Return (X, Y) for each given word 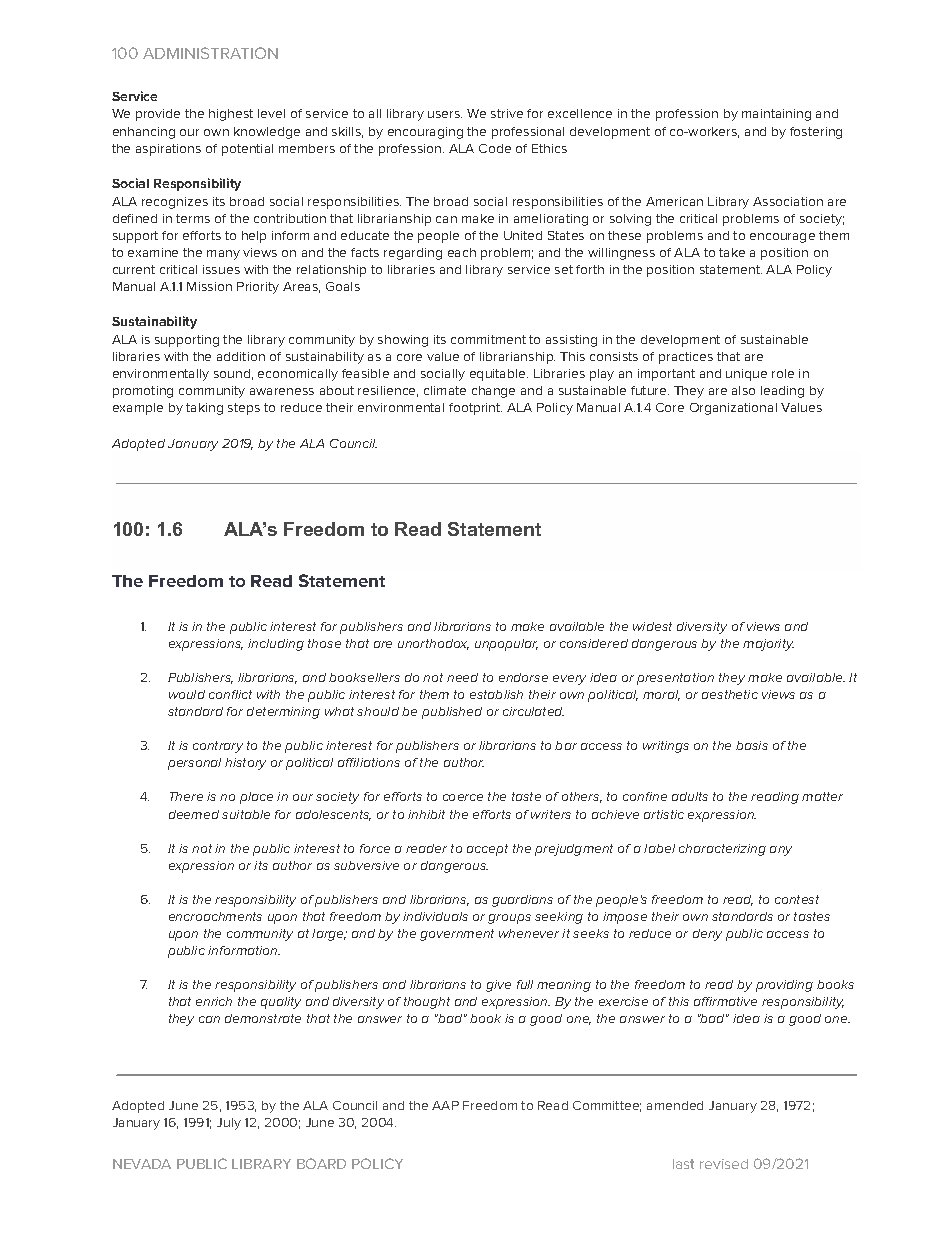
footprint (475, 409)
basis (752, 745)
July (229, 1124)
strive (507, 113)
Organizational (733, 409)
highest (231, 115)
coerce (463, 797)
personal (194, 764)
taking (204, 409)
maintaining (776, 115)
